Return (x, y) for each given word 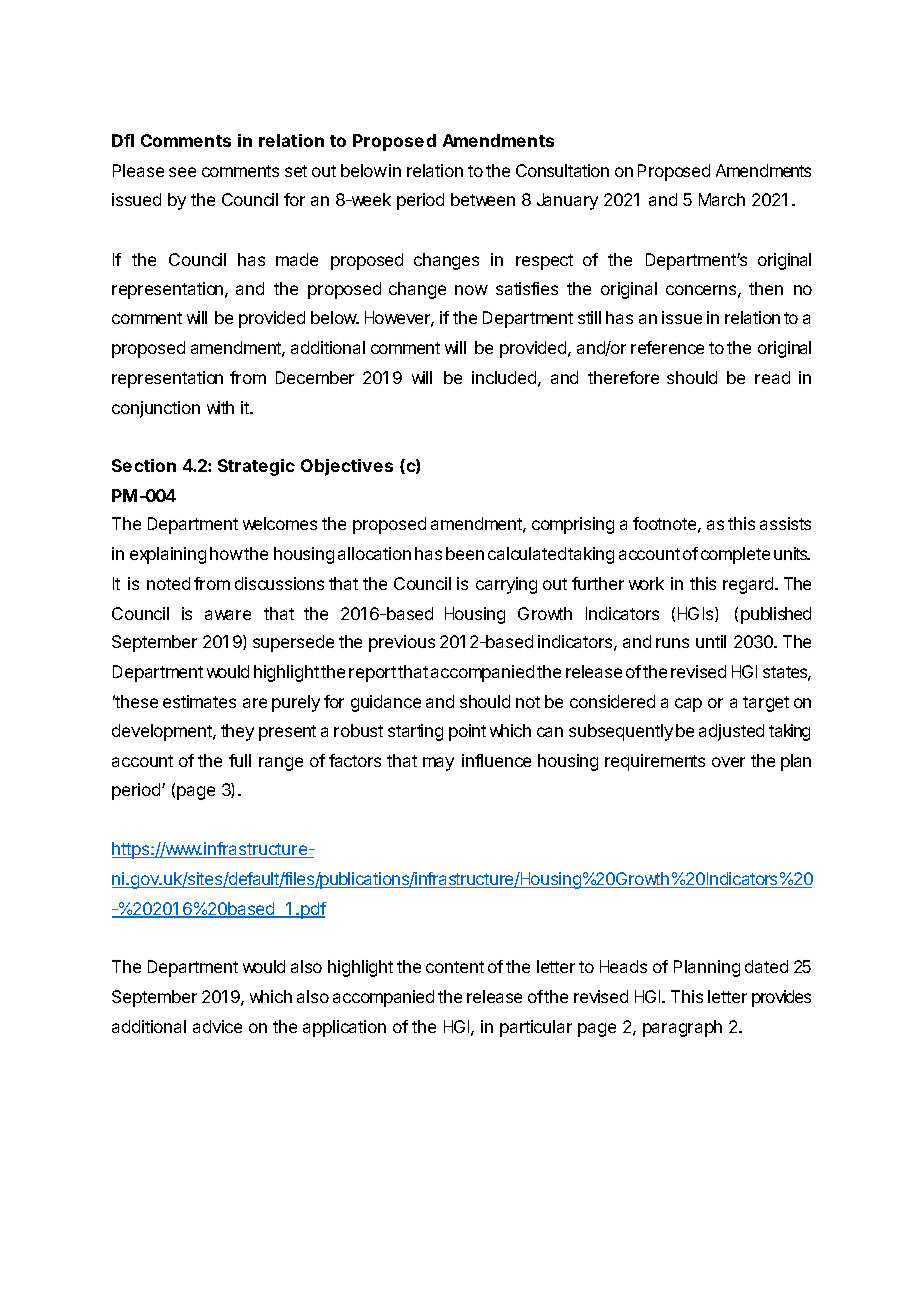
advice (217, 1026)
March (722, 199)
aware (228, 615)
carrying (506, 585)
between (483, 199)
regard (749, 585)
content (455, 967)
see (182, 172)
